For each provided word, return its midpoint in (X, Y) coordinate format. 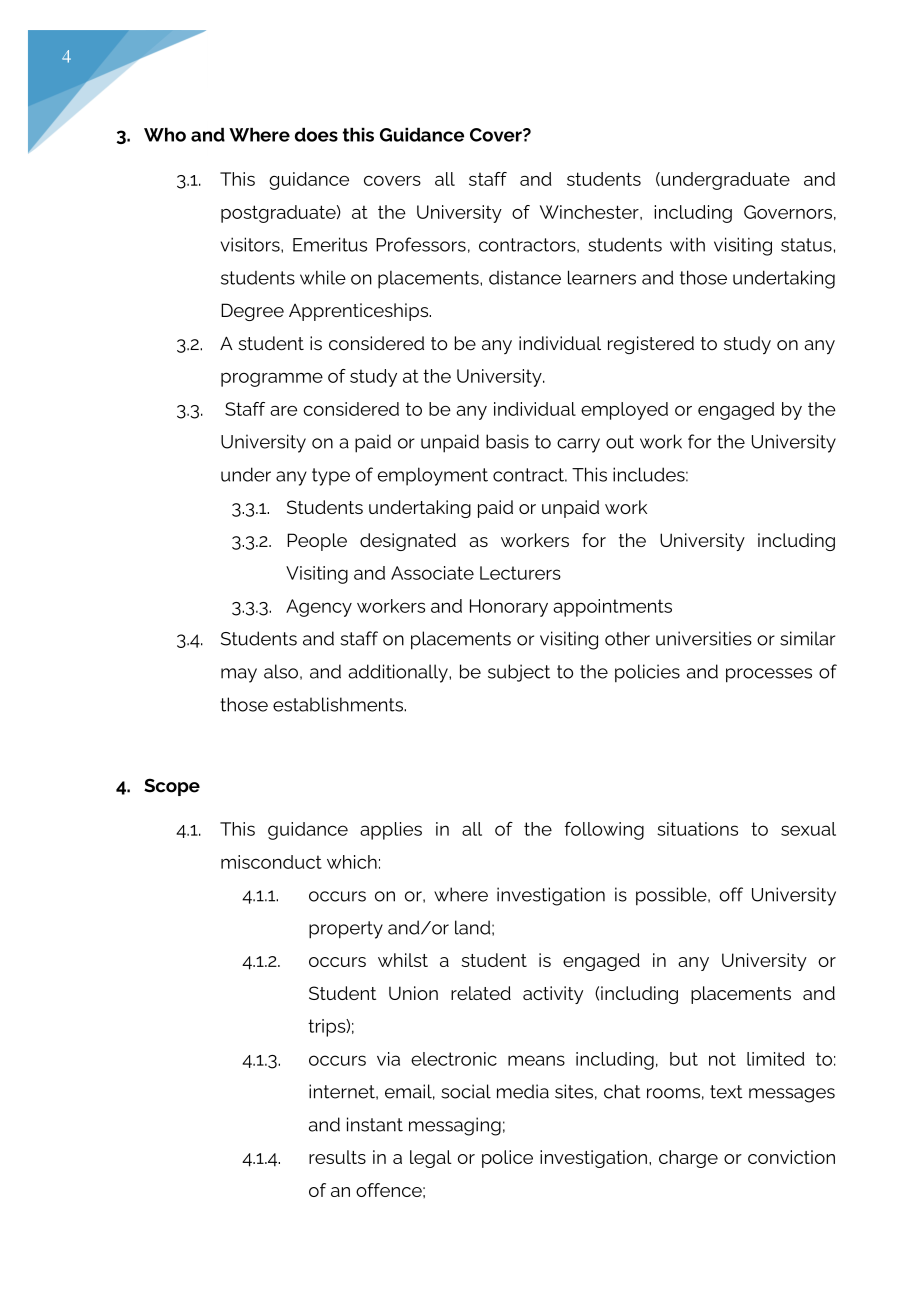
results (337, 1157)
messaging (455, 1126)
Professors (421, 244)
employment (433, 476)
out (620, 442)
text (726, 1092)
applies (391, 831)
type (331, 477)
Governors (788, 212)
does (316, 134)
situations (697, 829)
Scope (172, 787)
